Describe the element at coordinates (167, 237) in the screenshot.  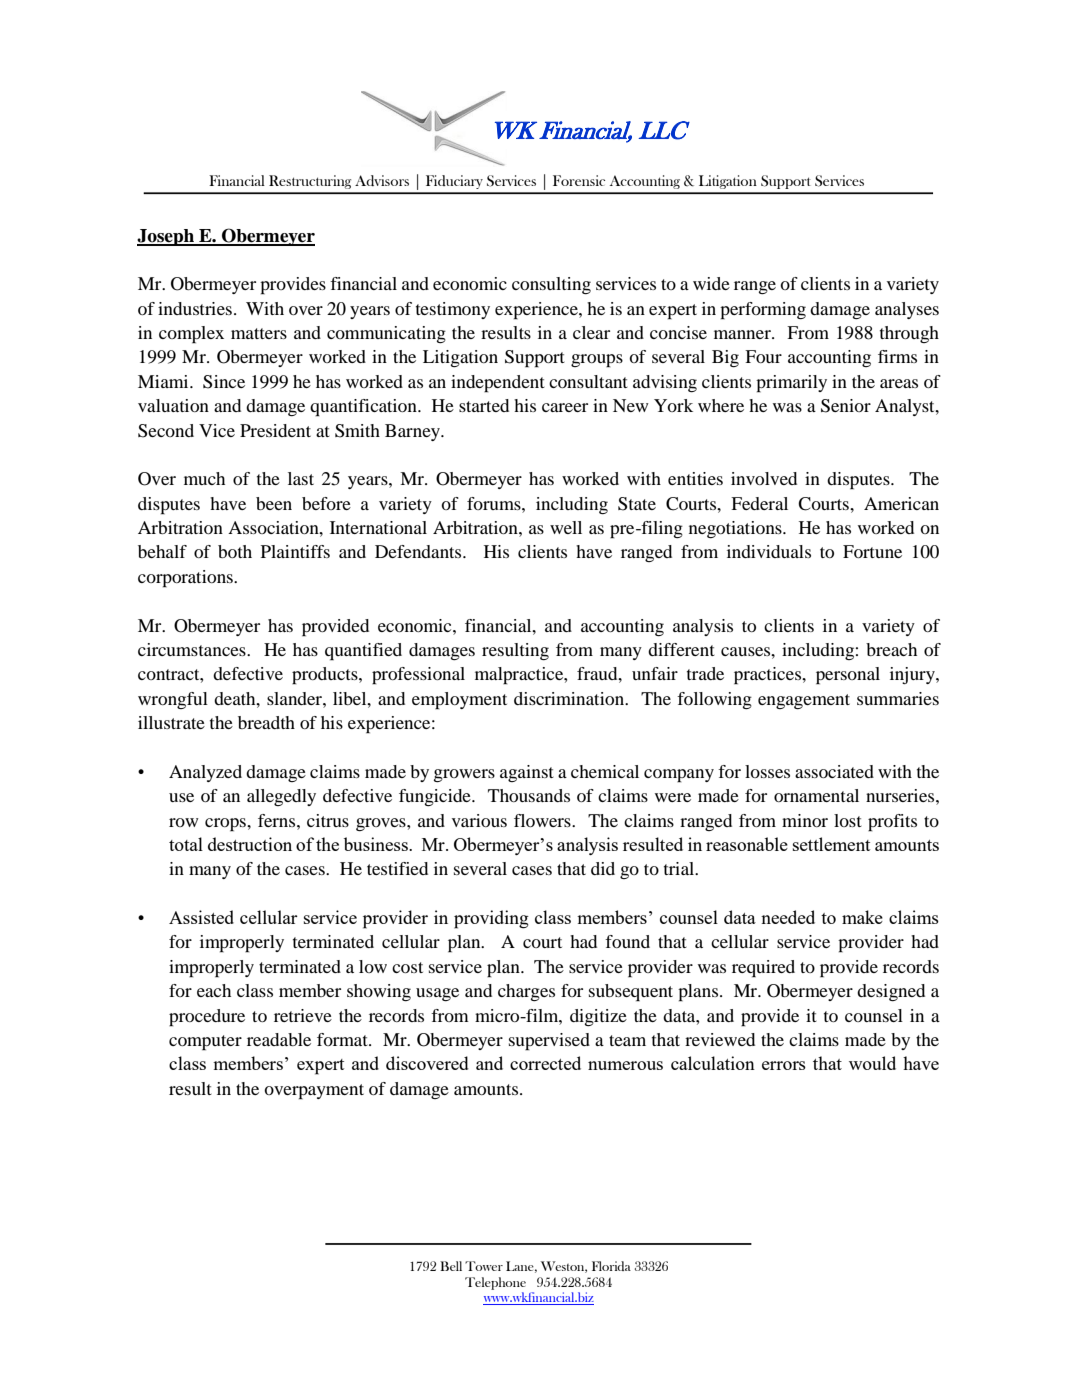
I see `Joseph` at that location.
